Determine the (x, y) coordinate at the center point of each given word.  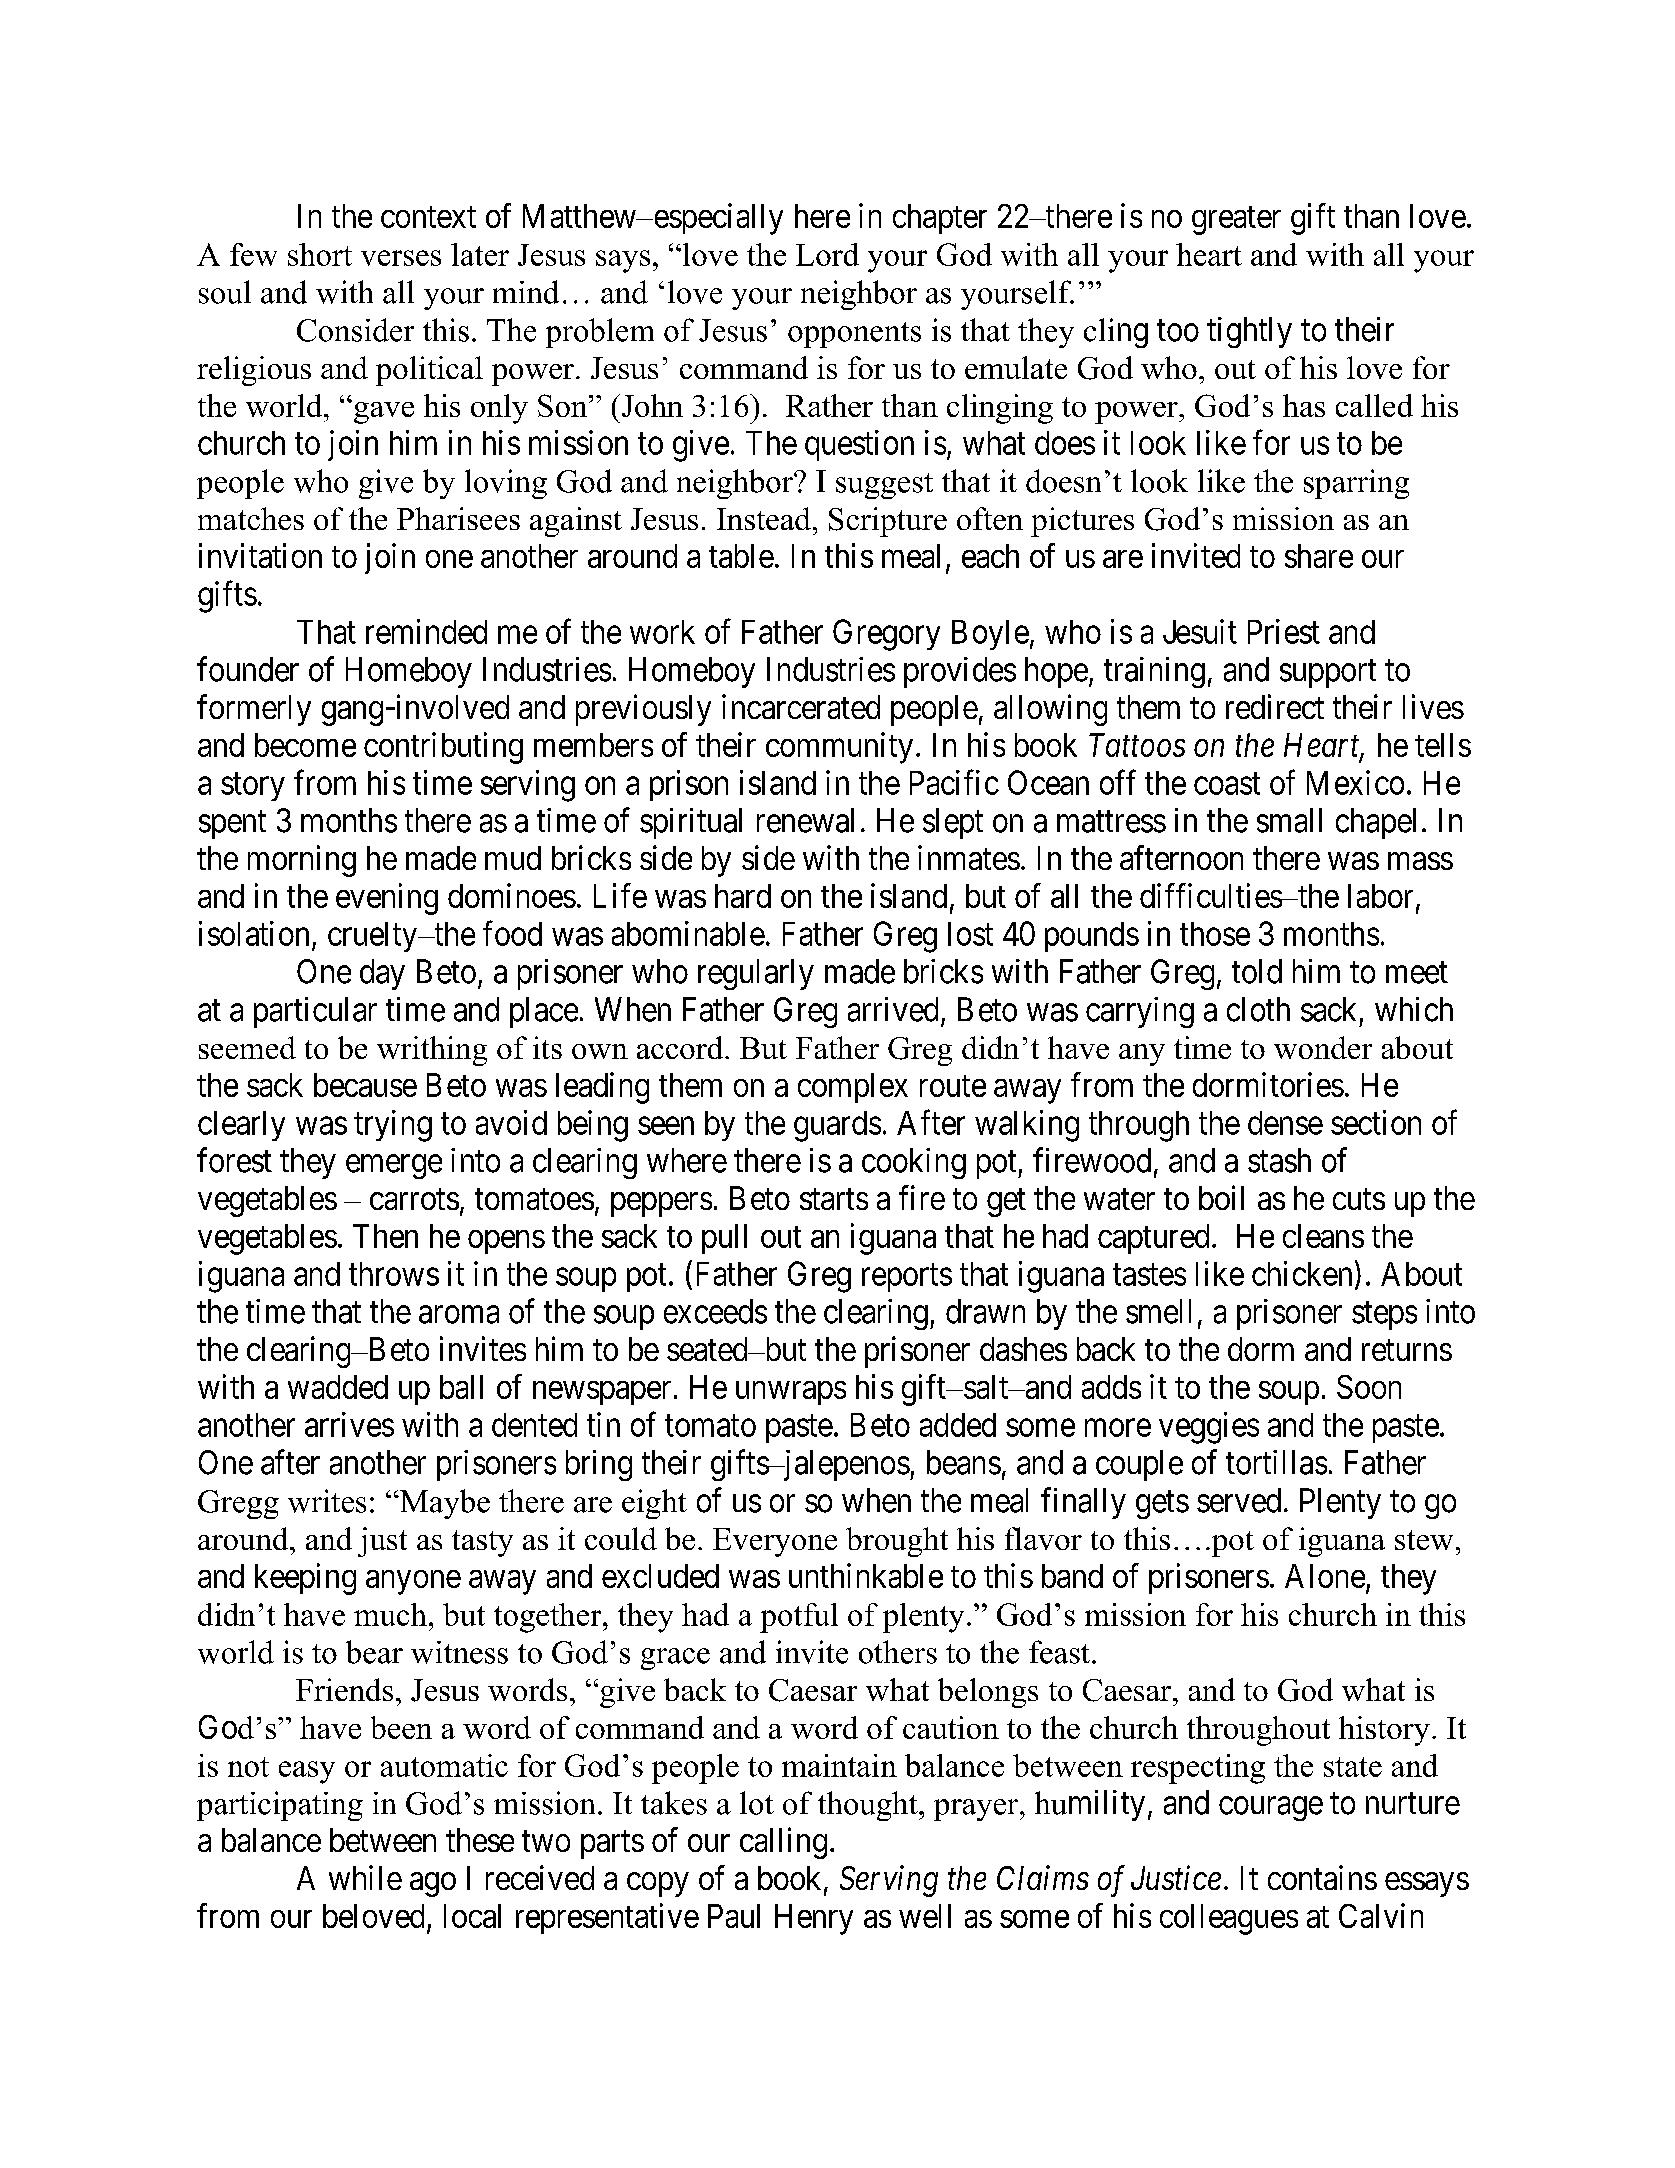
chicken (1302, 1273)
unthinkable (866, 1575)
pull (724, 1239)
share (1319, 556)
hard (743, 896)
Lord (827, 254)
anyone (413, 1582)
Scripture (888, 522)
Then (385, 1236)
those (1215, 934)
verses (401, 258)
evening (387, 899)
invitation (260, 555)
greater (1236, 220)
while (365, 1877)
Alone (1325, 1576)
